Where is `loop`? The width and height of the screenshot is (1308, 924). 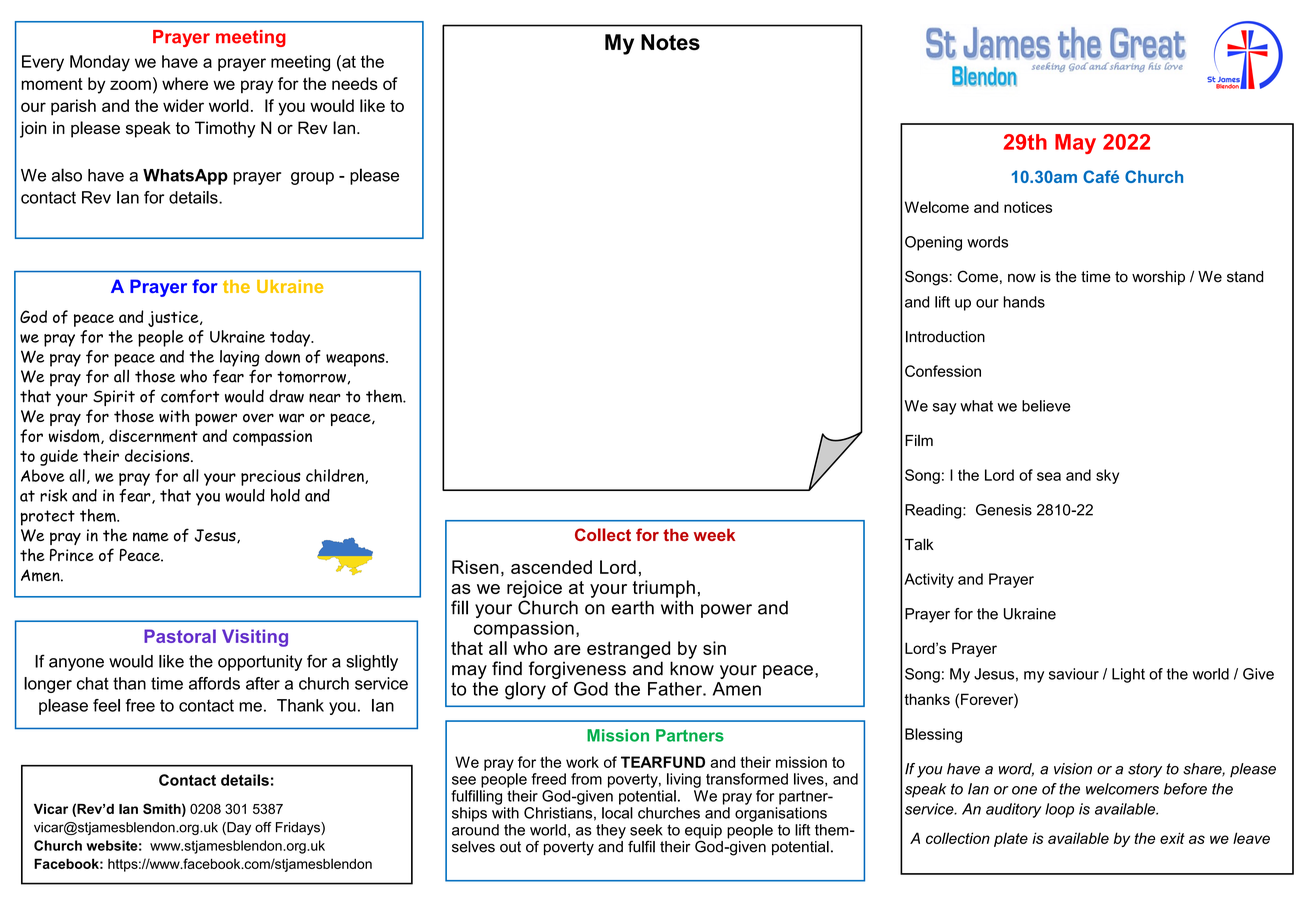
loop is located at coordinates (1059, 810).
